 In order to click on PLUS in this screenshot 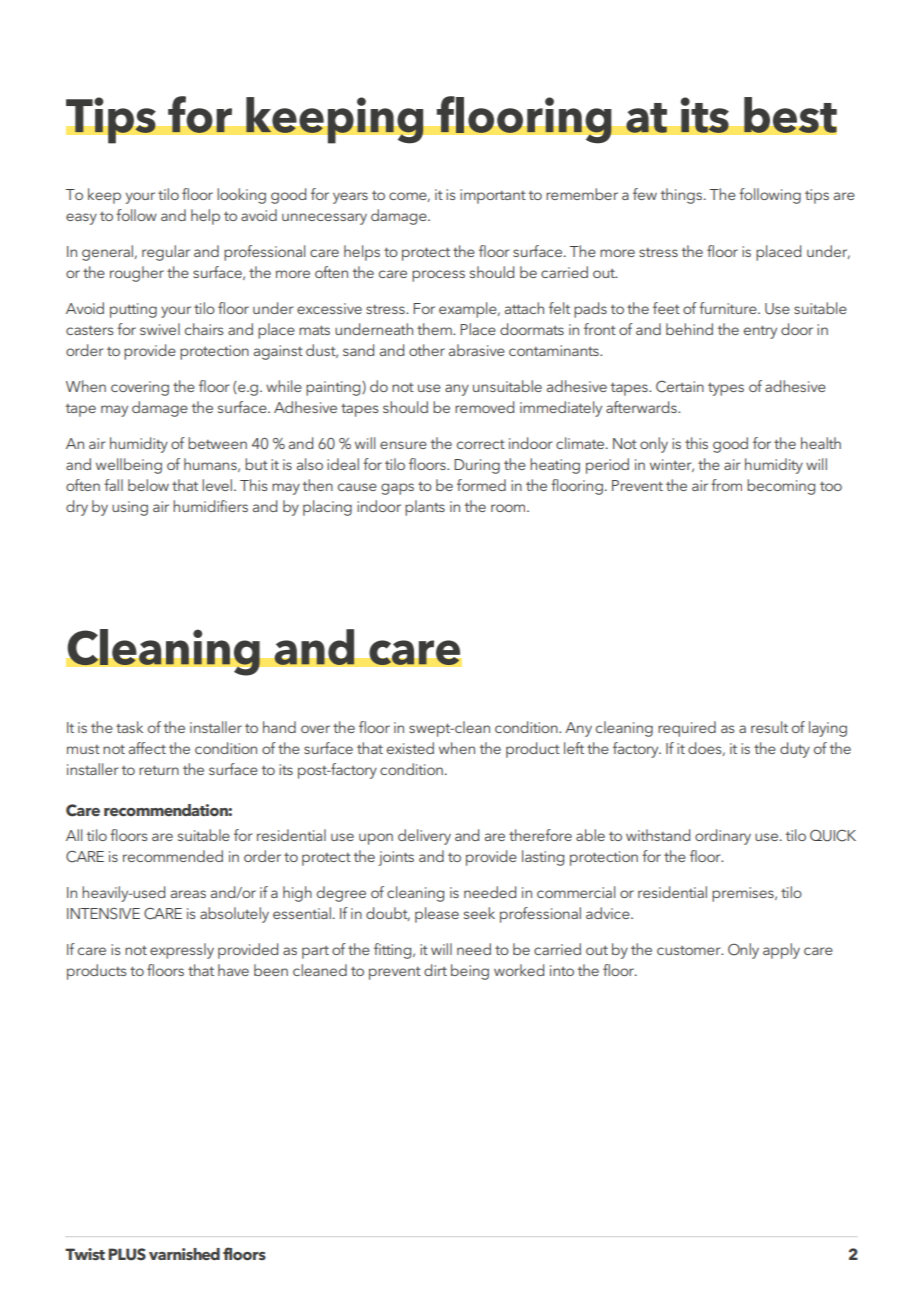, I will do `click(127, 1254)`.
